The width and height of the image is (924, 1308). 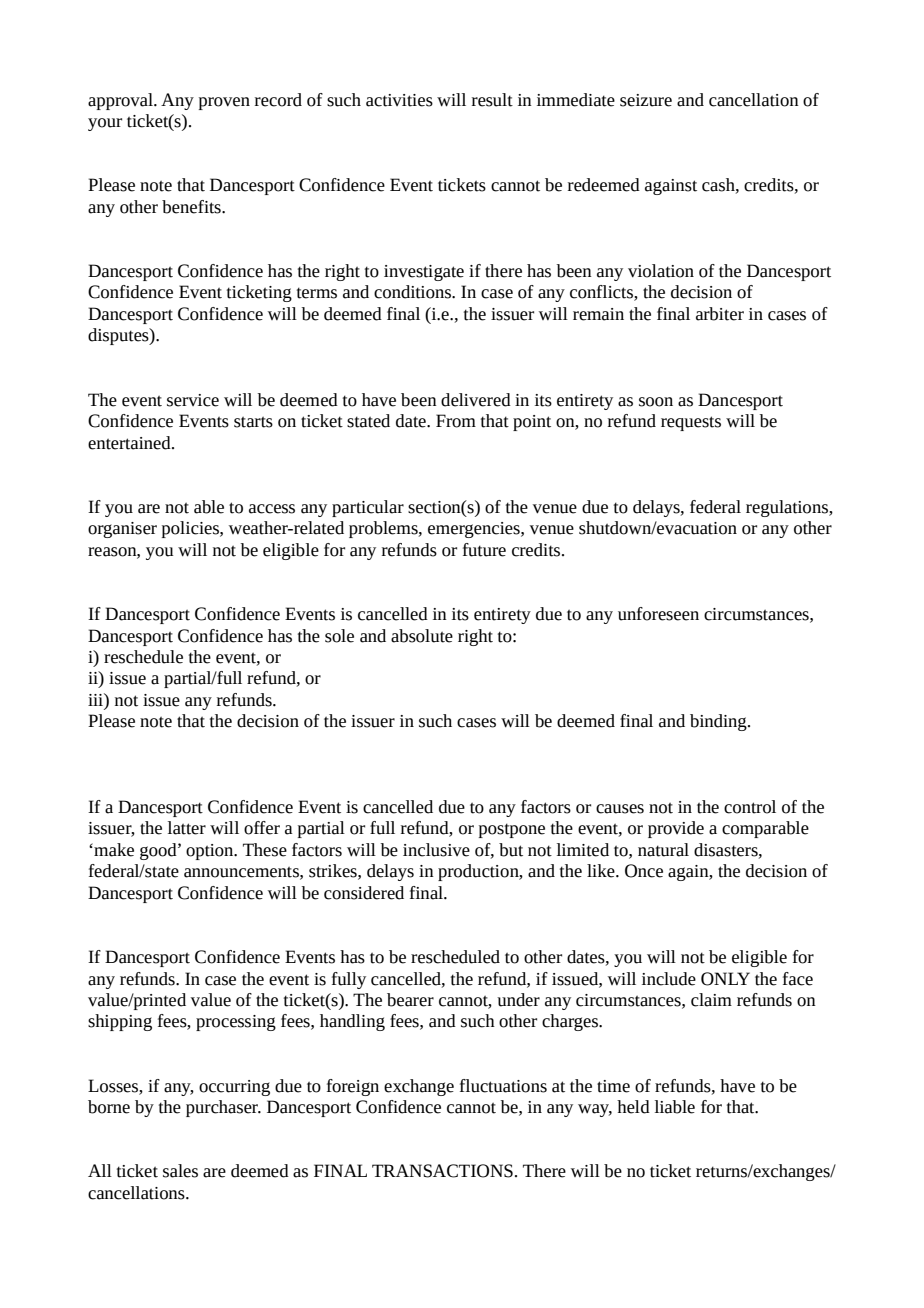 I want to click on sales, so click(x=180, y=1171).
